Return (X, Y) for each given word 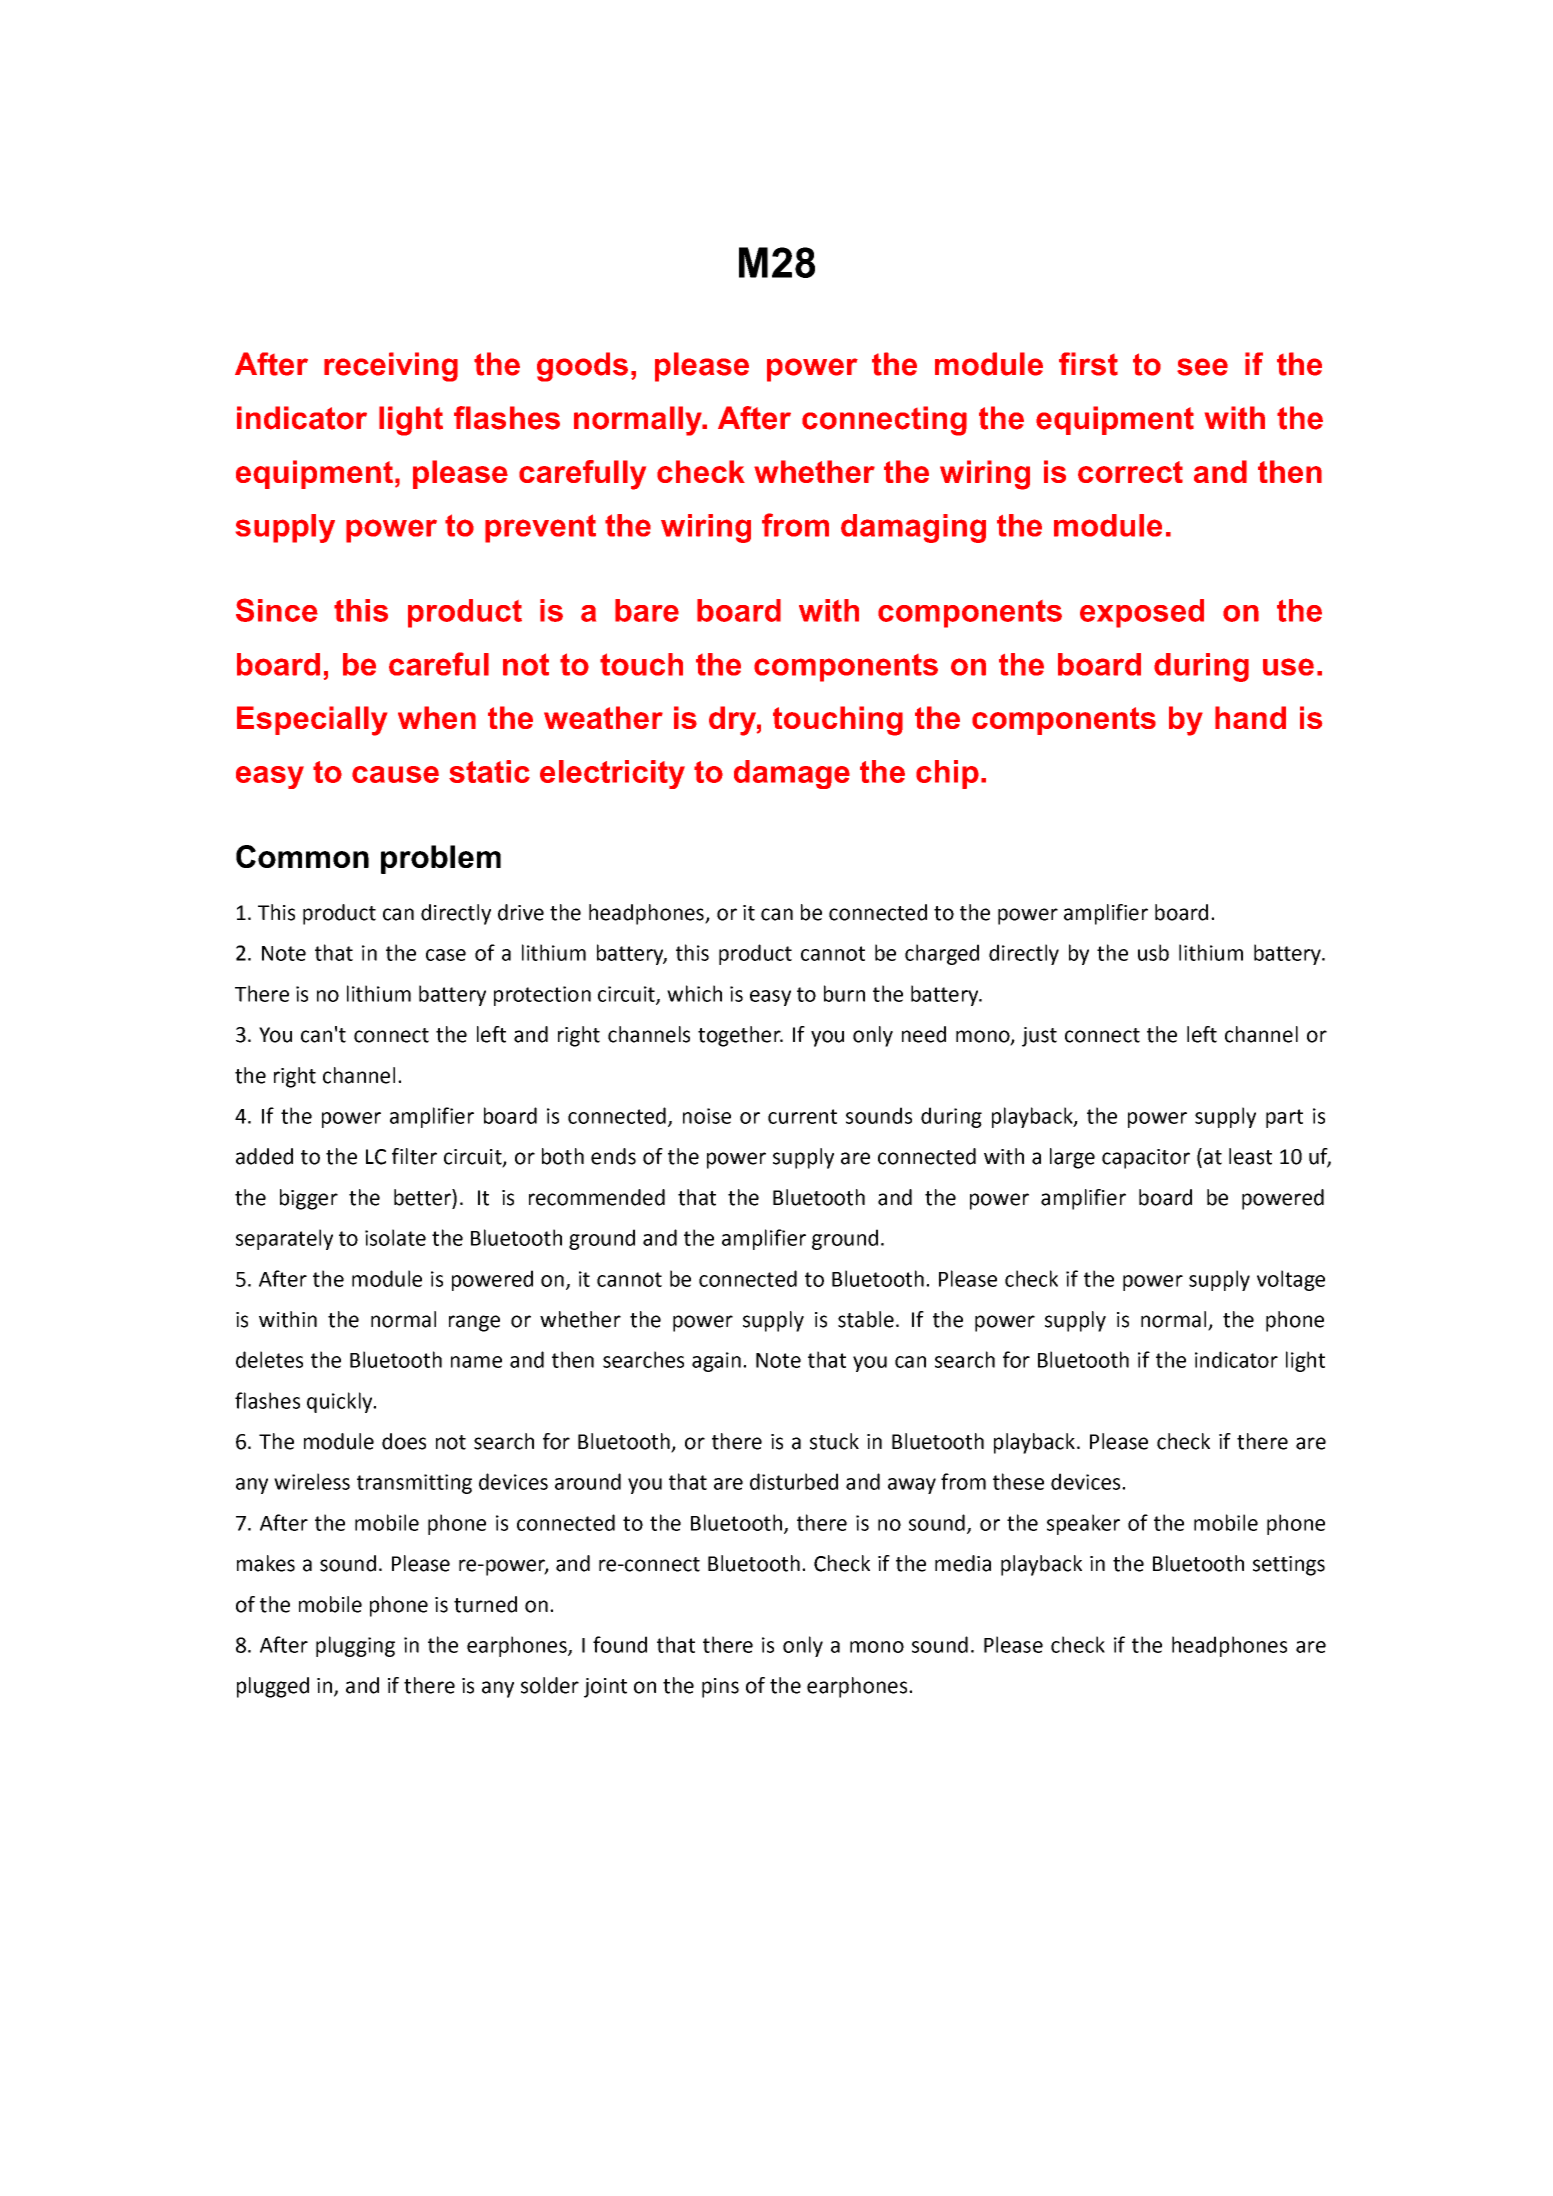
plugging (355, 1646)
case (446, 955)
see (1202, 367)
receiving (391, 367)
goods (582, 367)
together (740, 1036)
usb (1153, 952)
